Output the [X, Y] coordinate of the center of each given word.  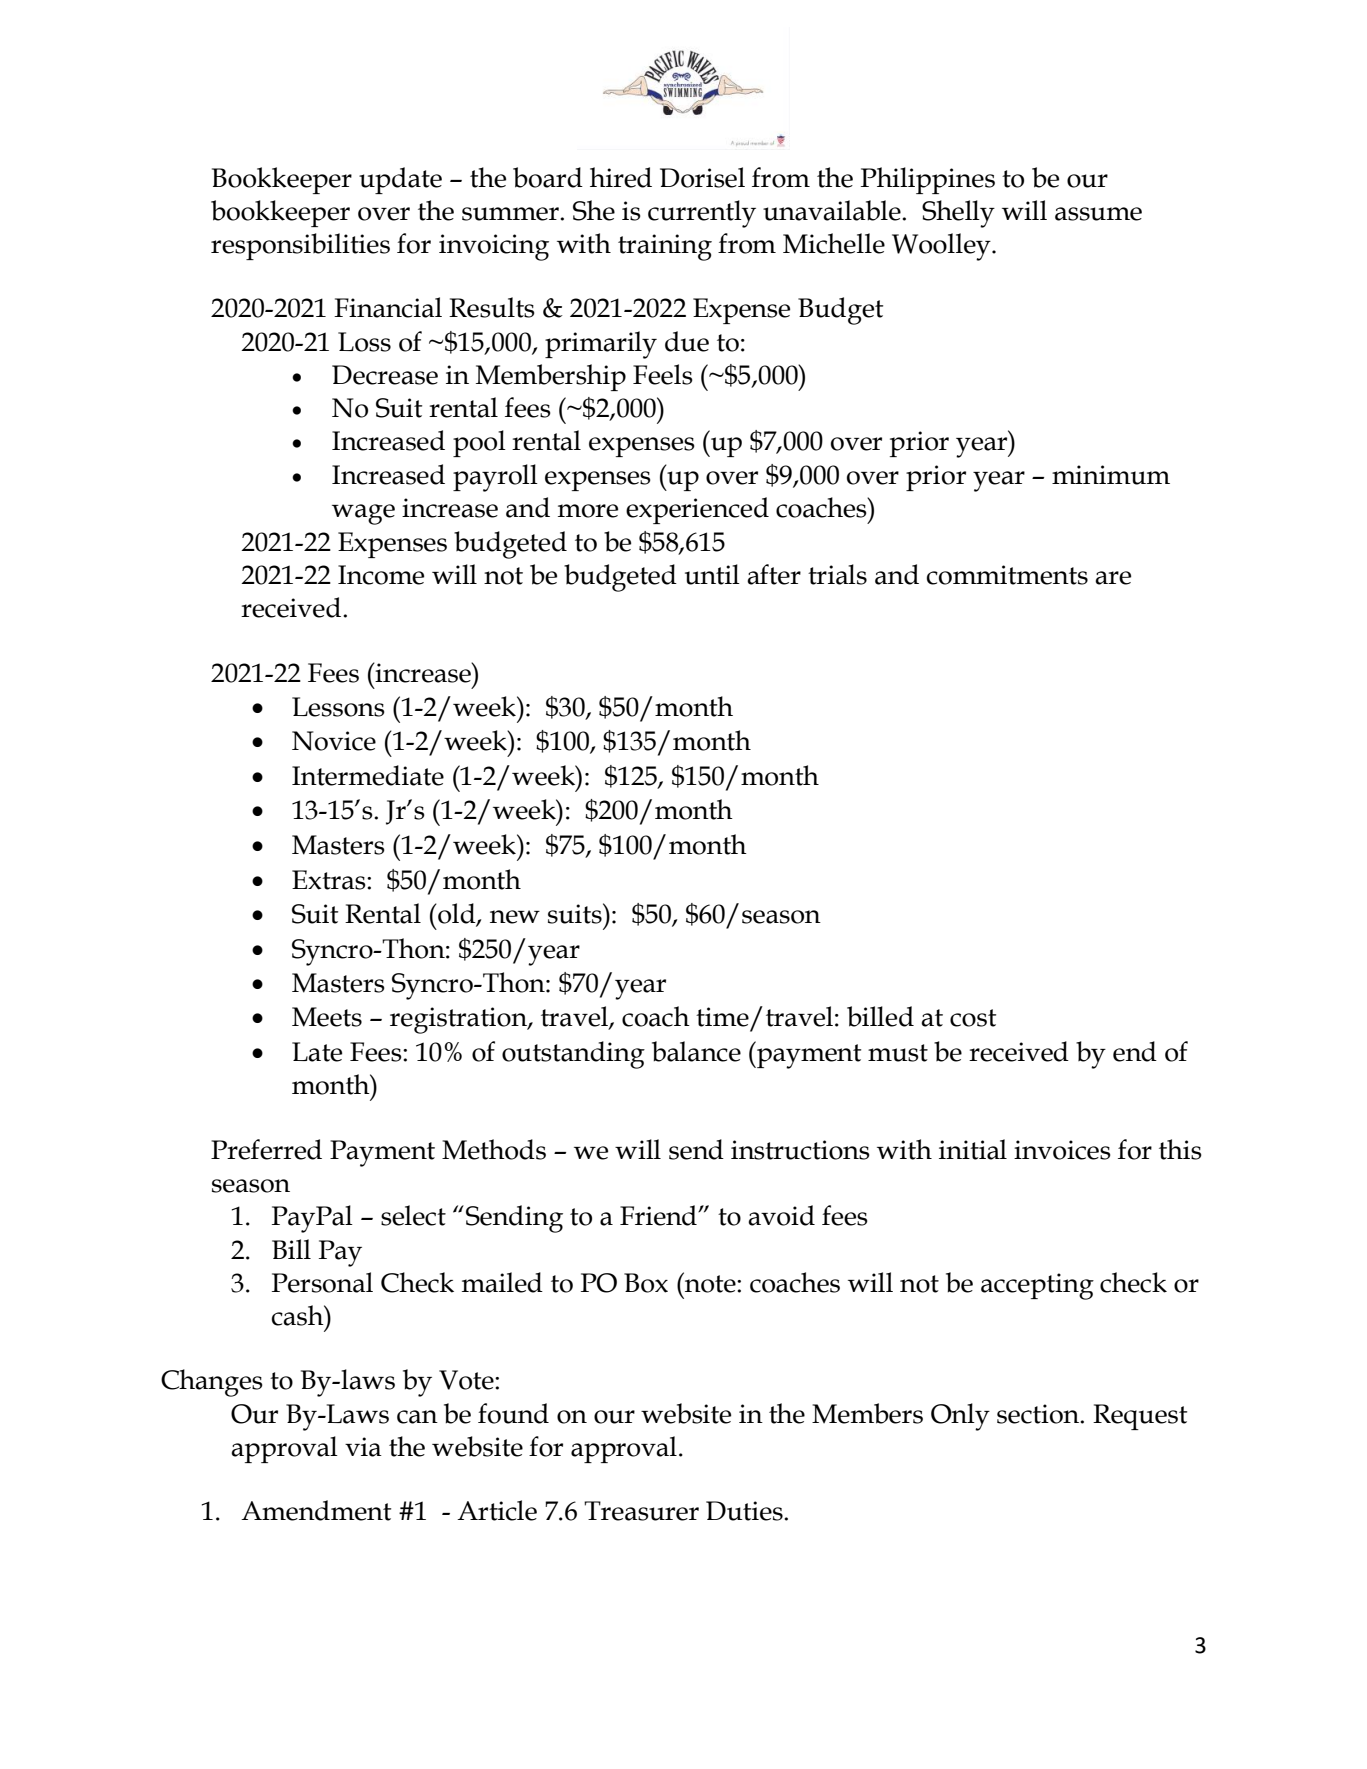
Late [317, 1052]
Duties [745, 1511]
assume [1098, 214]
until [712, 574]
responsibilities [300, 246]
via [363, 1447]
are [1113, 578]
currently [702, 214]
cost [973, 1018]
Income [381, 575]
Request [1140, 1417]
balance [696, 1051]
